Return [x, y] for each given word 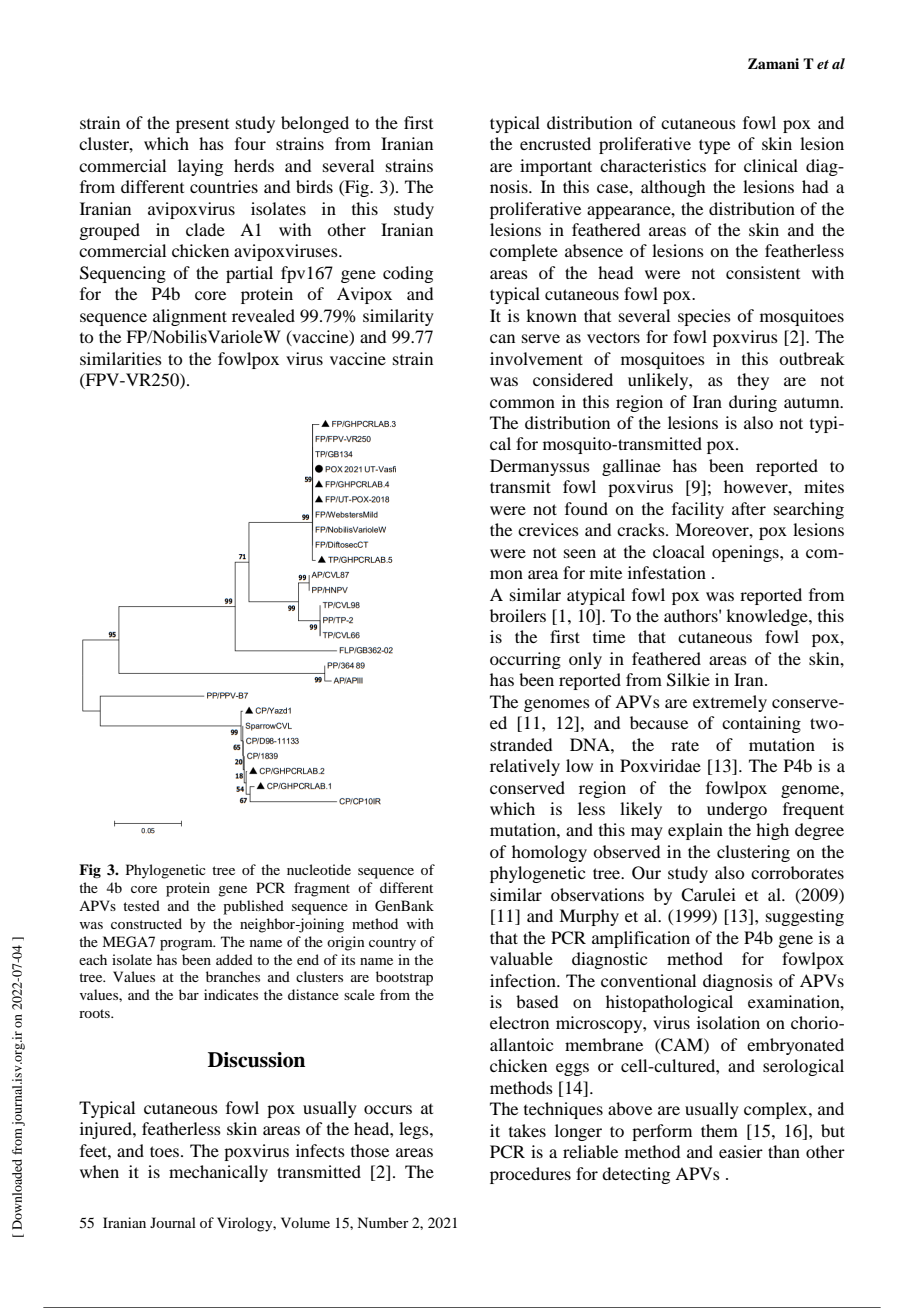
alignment [190, 317]
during [753, 403]
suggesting [805, 917]
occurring [525, 660]
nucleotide [319, 869]
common [522, 403]
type [714, 146]
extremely [730, 703]
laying [200, 167]
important [556, 167]
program [187, 945]
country [392, 944]
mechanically [218, 1173]
